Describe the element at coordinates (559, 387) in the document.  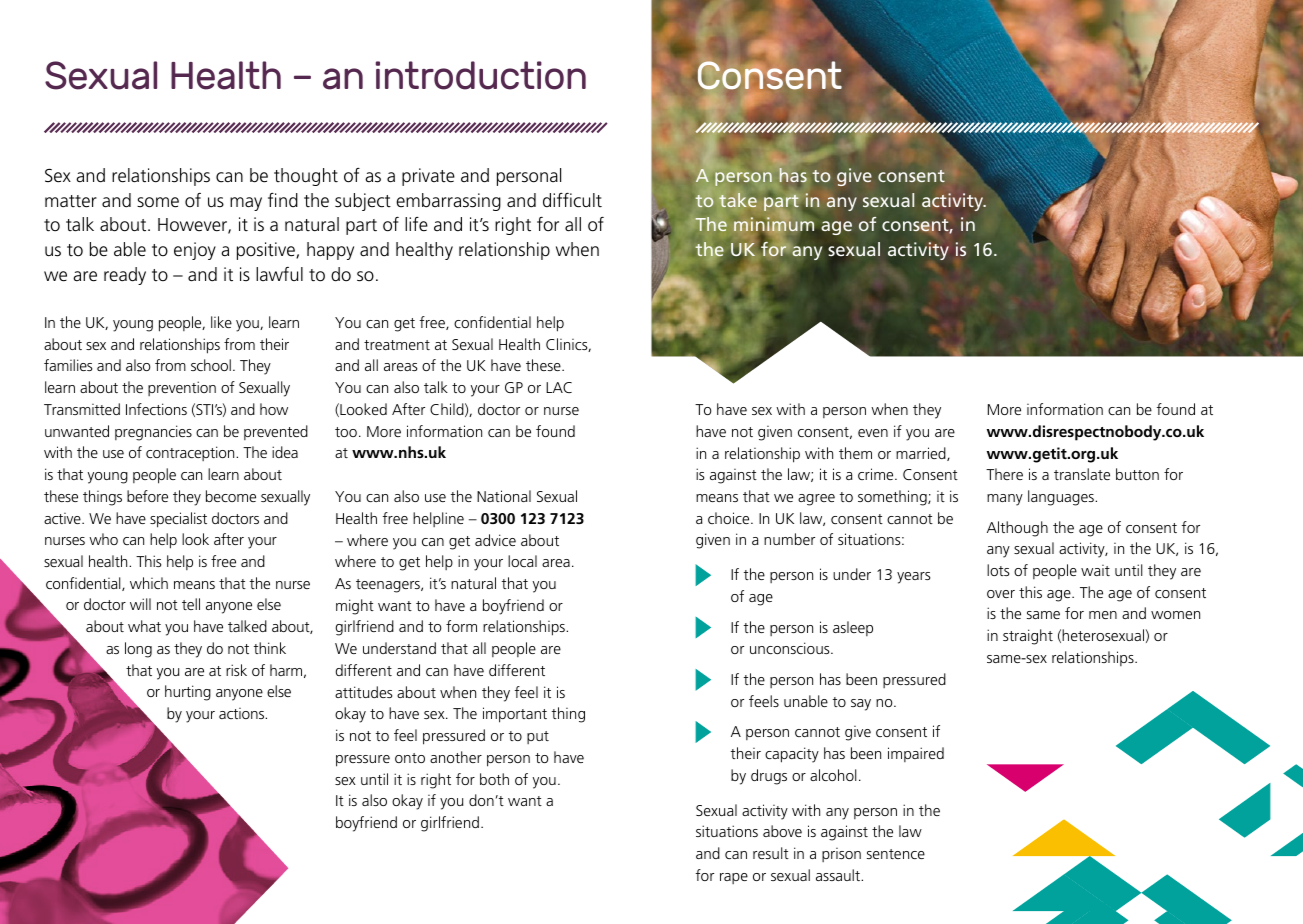
I see `LAC` at that location.
